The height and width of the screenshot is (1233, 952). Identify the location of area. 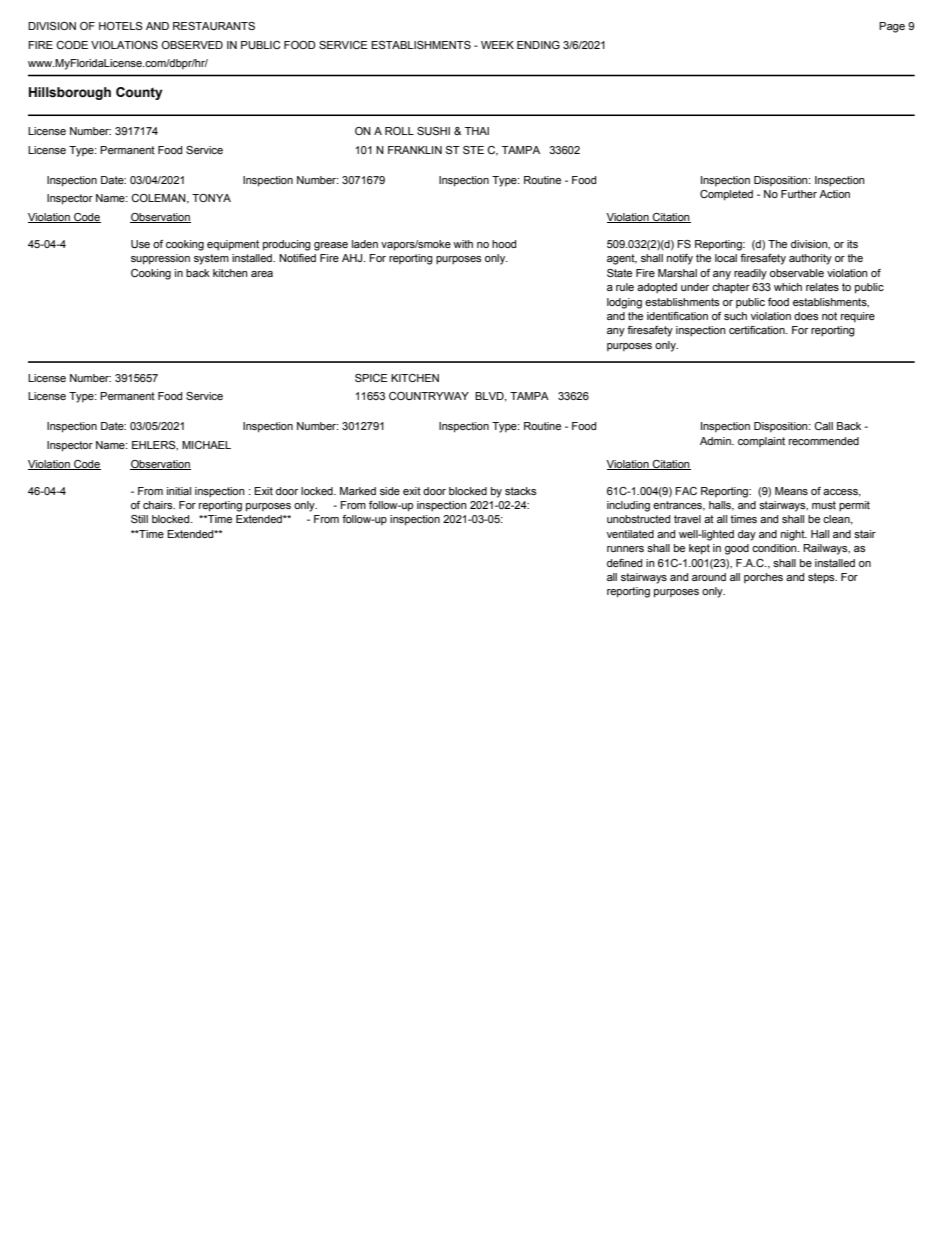
(262, 274).
